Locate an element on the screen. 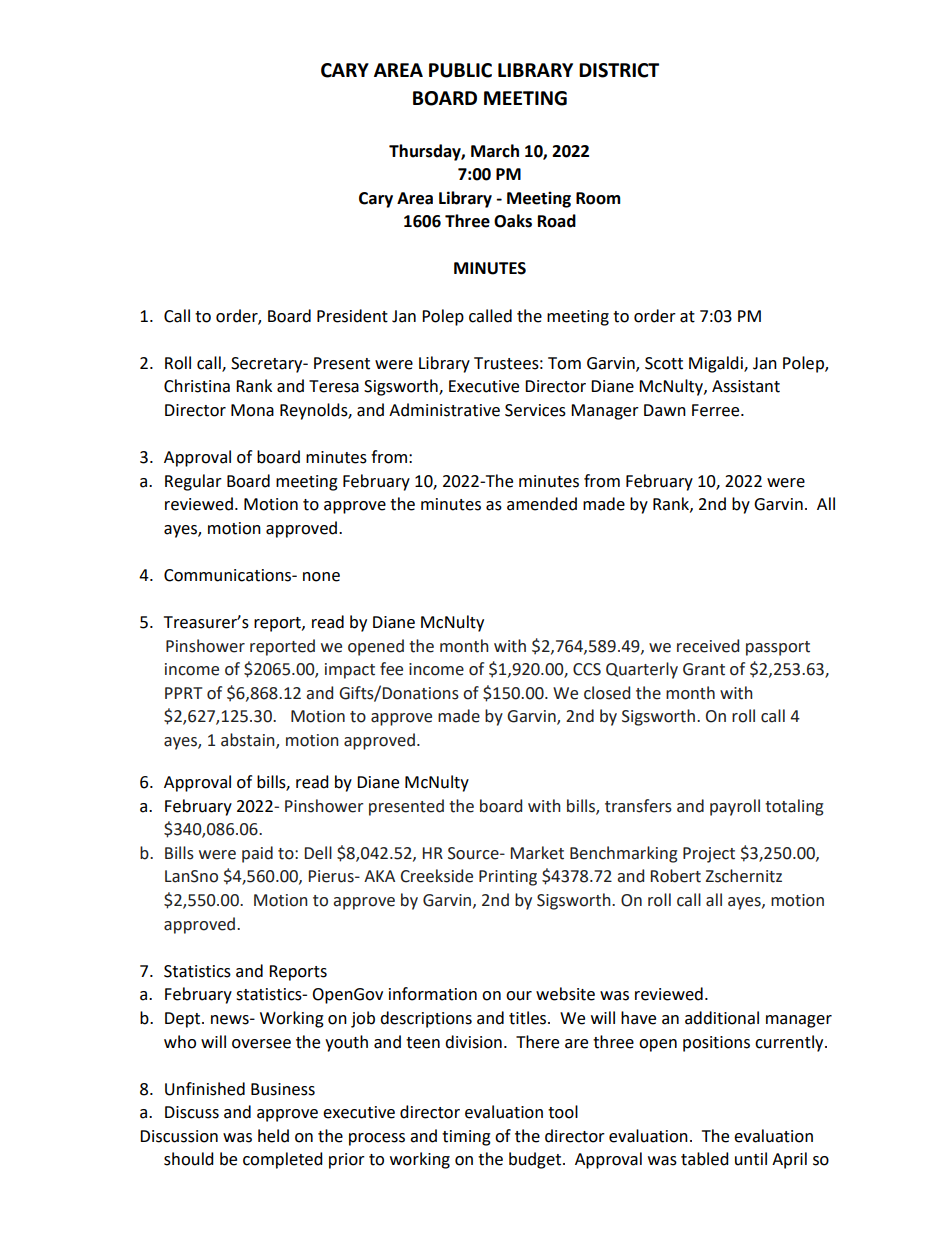 The height and width of the screenshot is (1233, 952). March is located at coordinates (495, 151).
